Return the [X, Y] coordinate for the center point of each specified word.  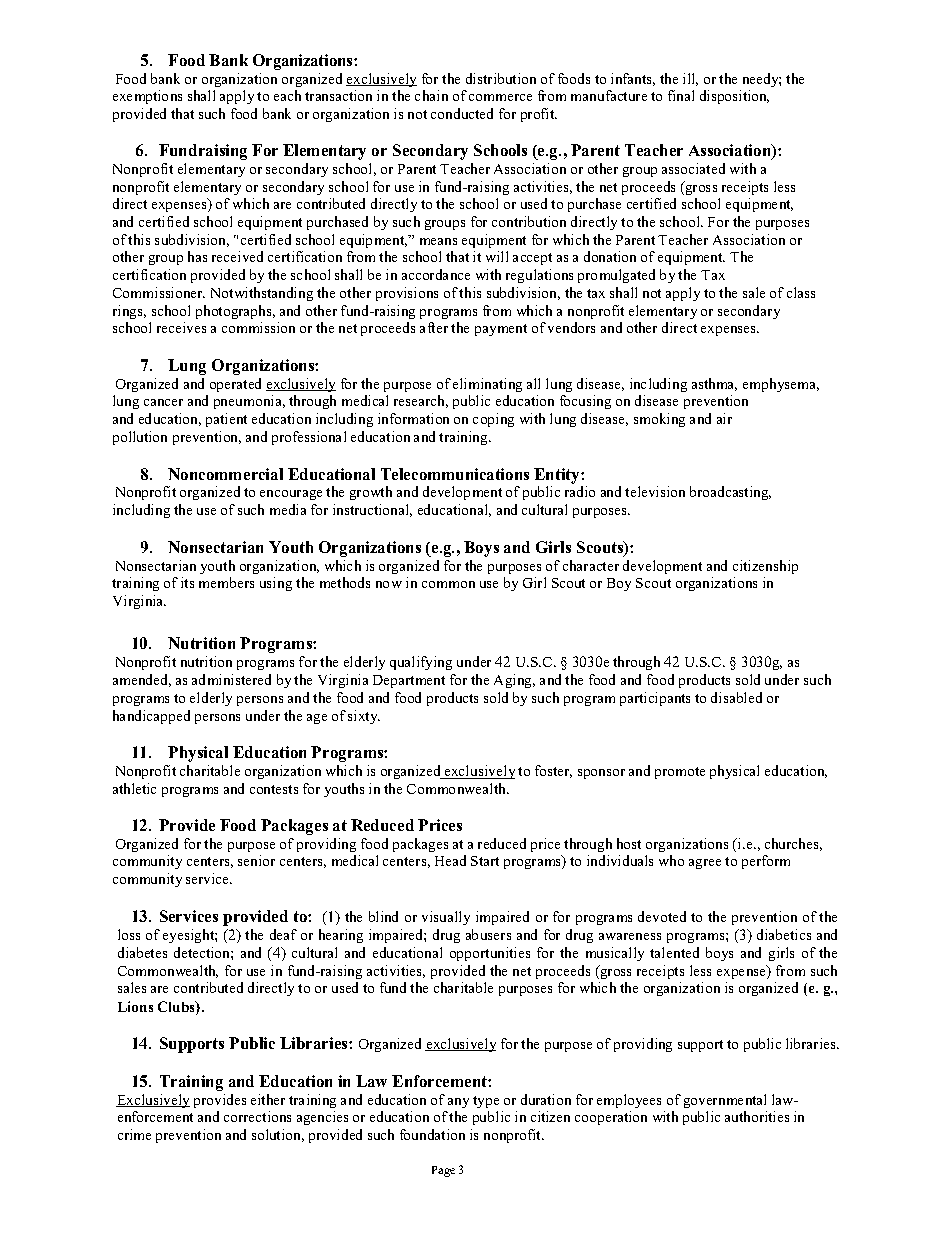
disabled [736, 697]
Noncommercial [225, 474]
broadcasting [730, 493]
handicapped [151, 717]
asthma [714, 384]
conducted [462, 113]
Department [409, 681]
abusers [488, 934]
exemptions [147, 97]
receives [181, 327]
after [434, 327]
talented [674, 952]
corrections [257, 1116]
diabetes [142, 952]
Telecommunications [455, 474]
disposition [734, 97]
